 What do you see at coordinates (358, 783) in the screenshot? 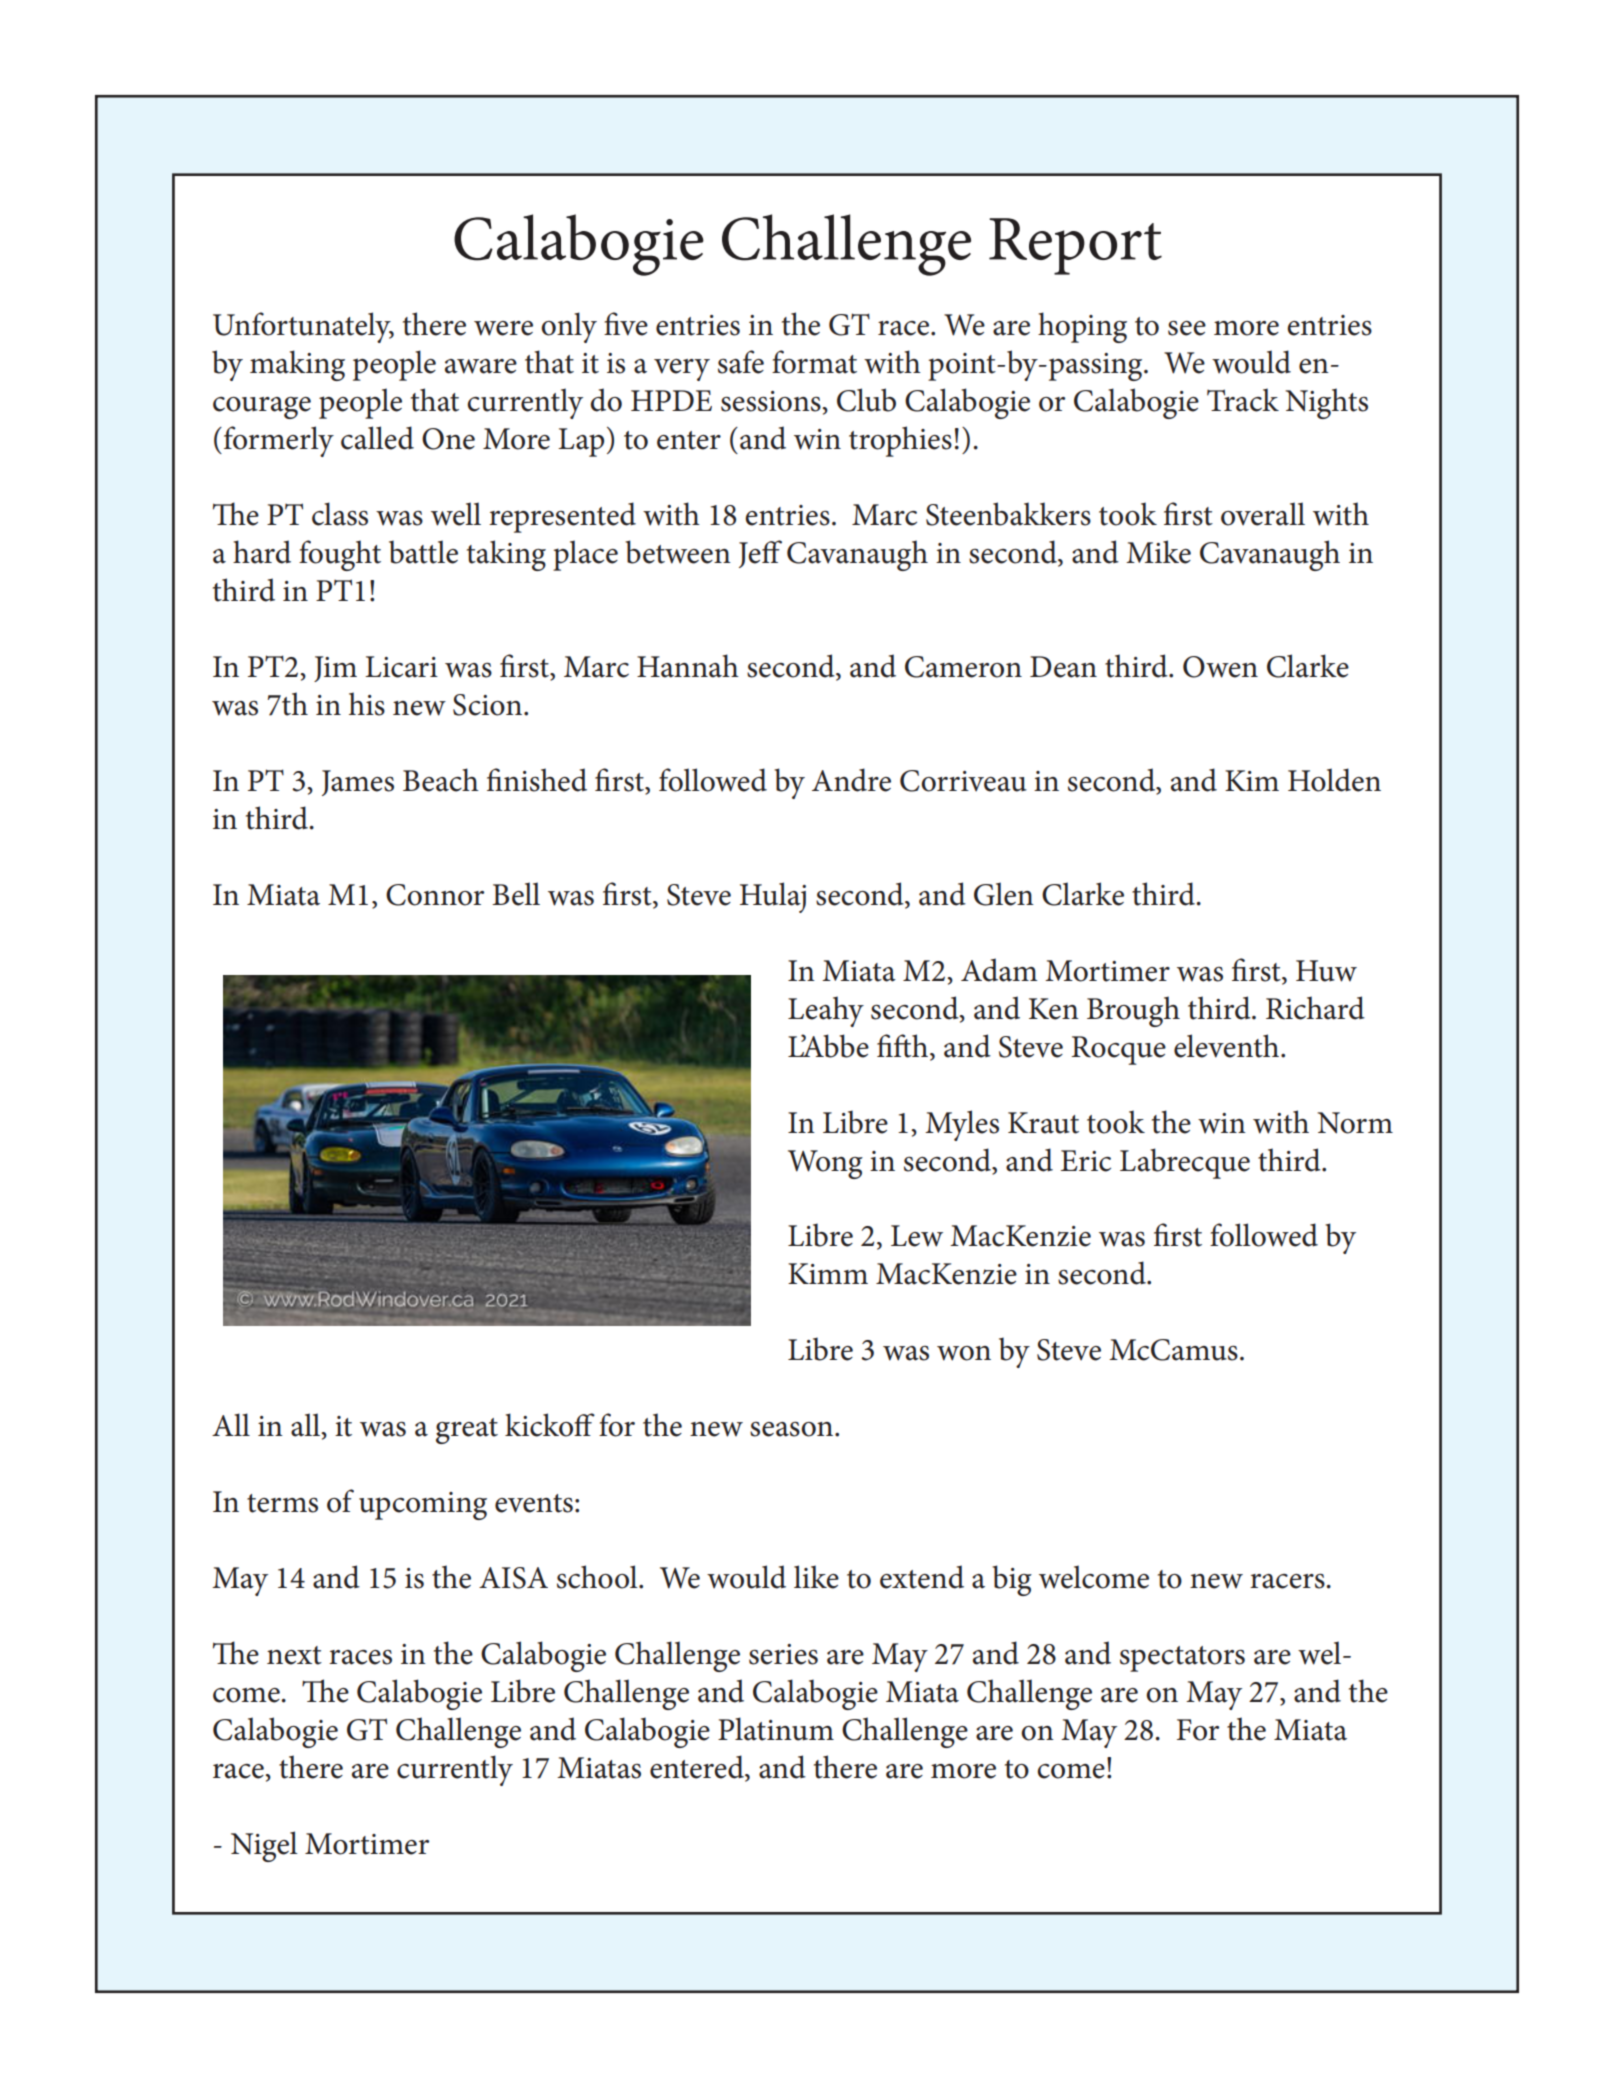
I see `James` at bounding box center [358, 783].
